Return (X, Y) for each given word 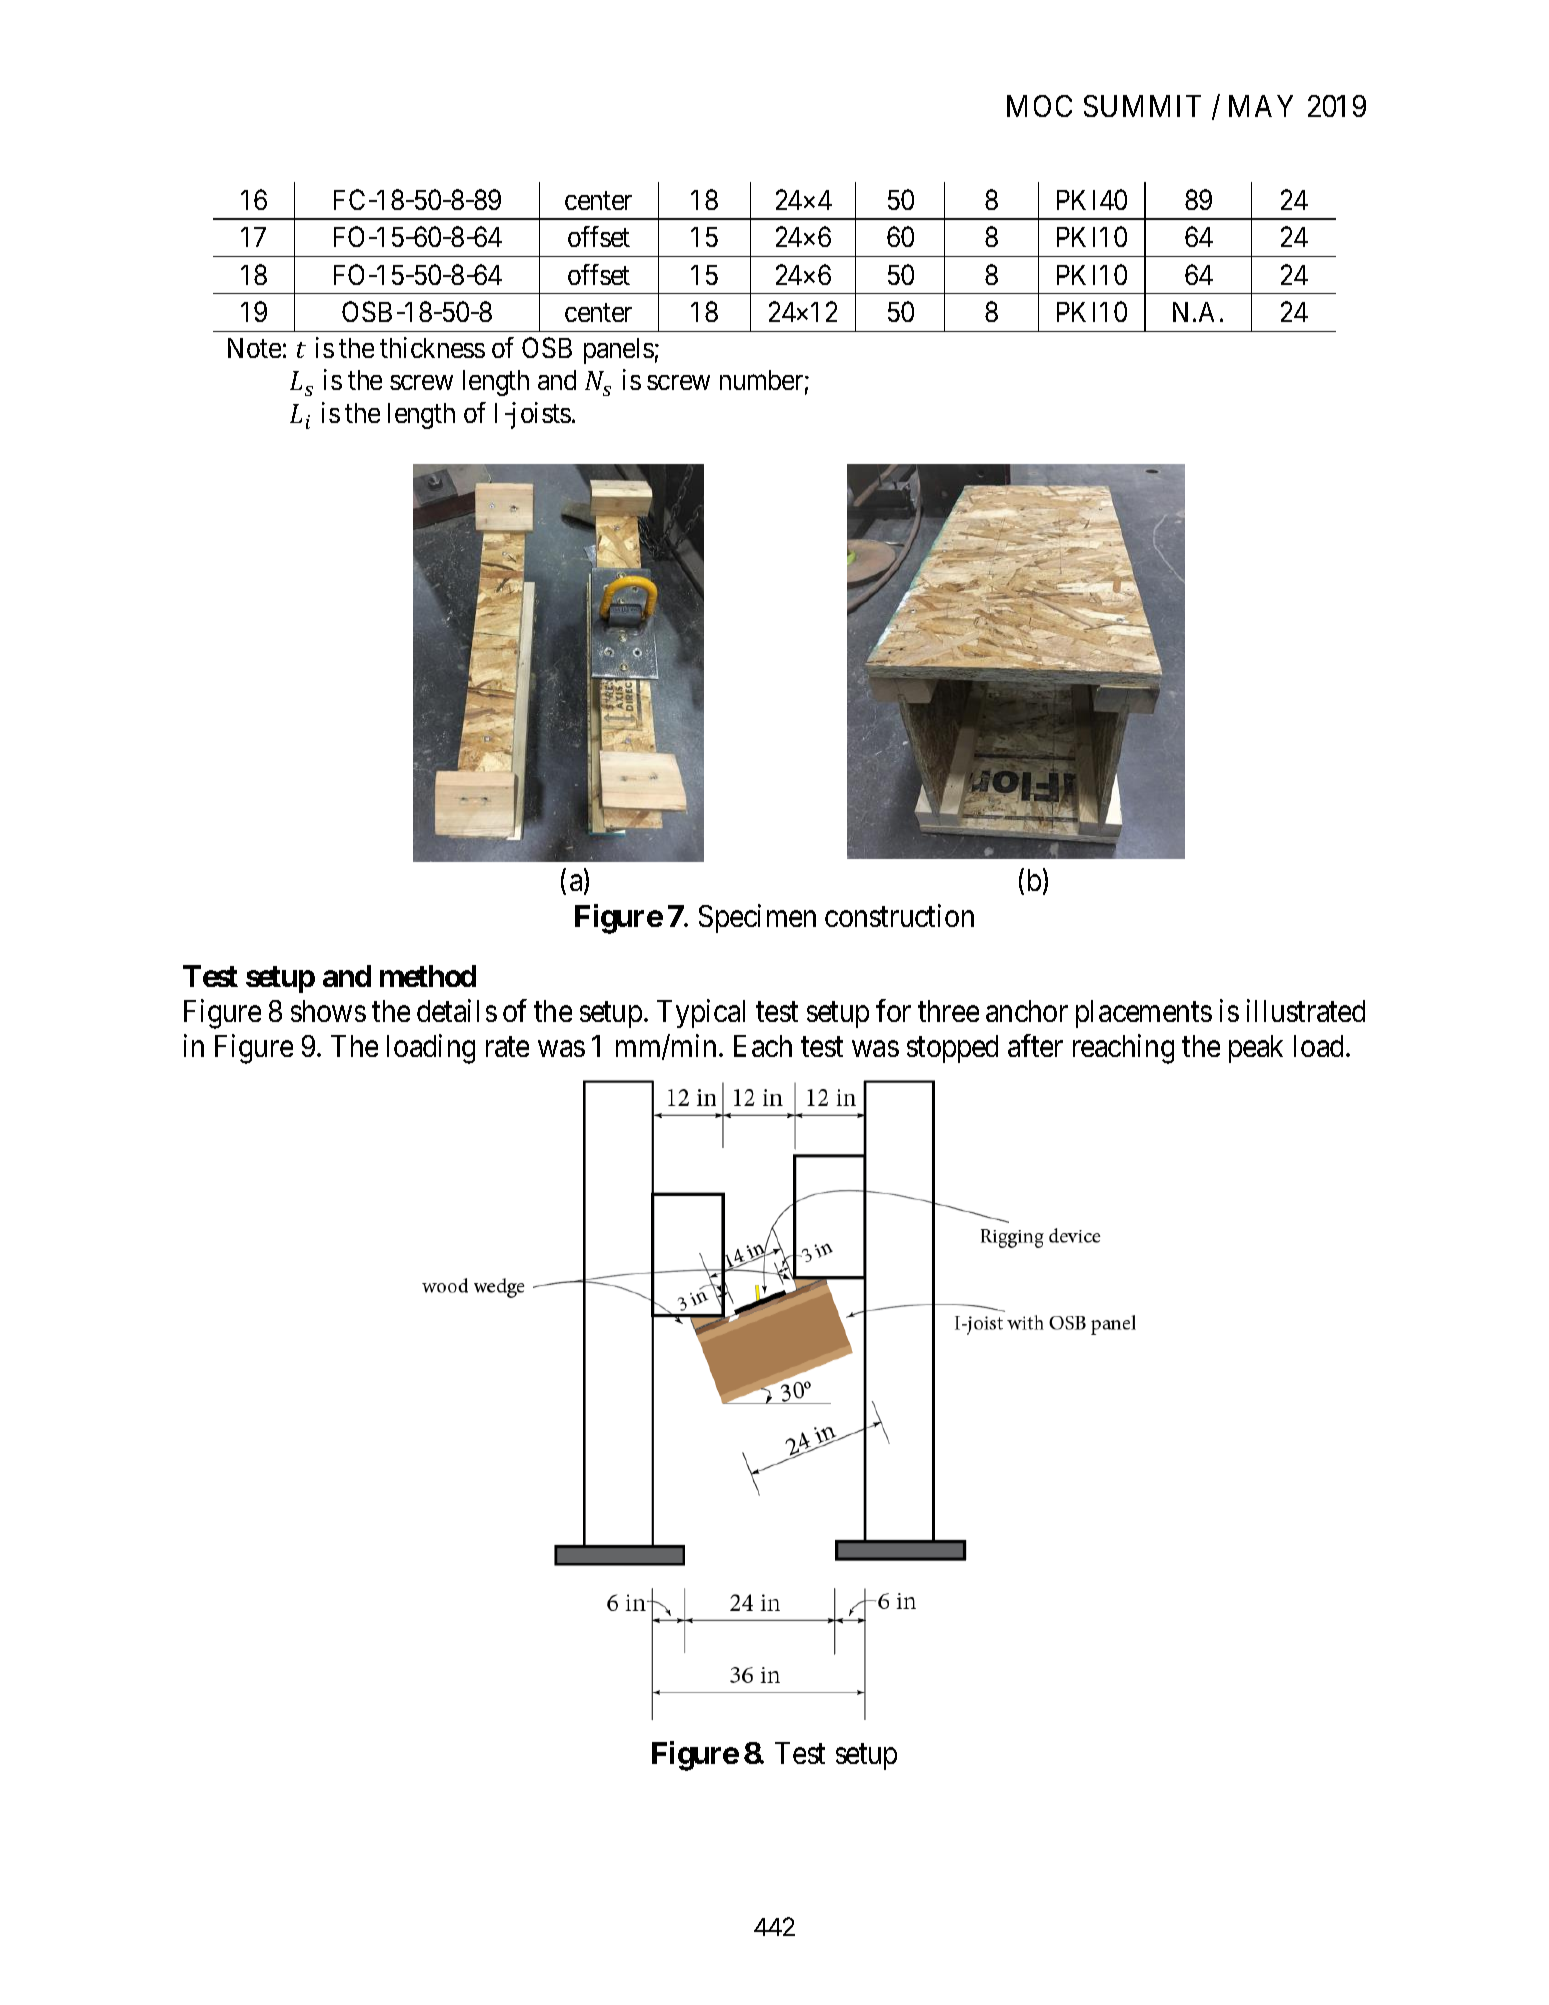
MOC (1039, 106)
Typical (701, 1013)
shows (328, 1011)
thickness (432, 347)
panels (619, 351)
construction (899, 915)
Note (254, 348)
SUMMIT (1142, 106)
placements (1144, 1014)
